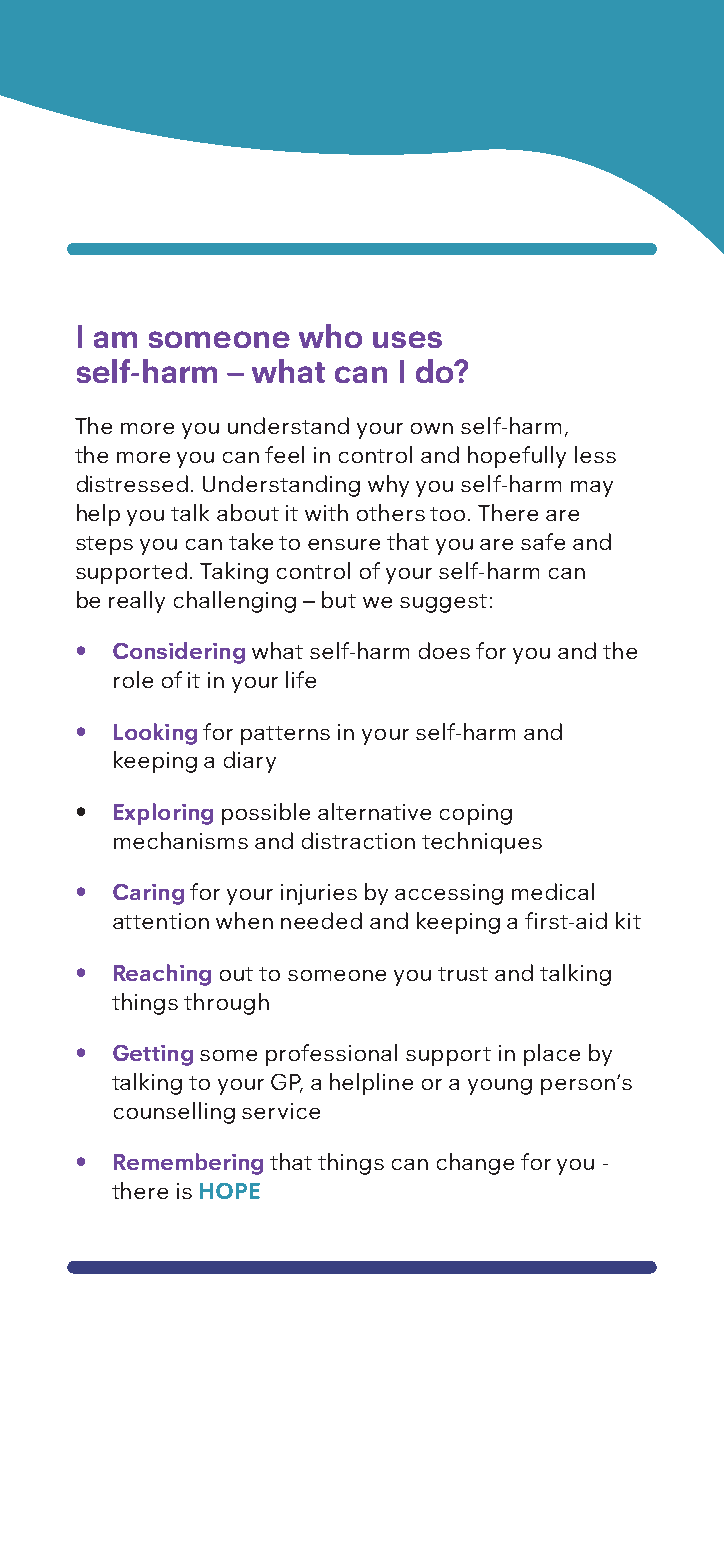 The width and height of the screenshot is (724, 1568). What do you see at coordinates (595, 454) in the screenshot?
I see `less` at bounding box center [595, 454].
